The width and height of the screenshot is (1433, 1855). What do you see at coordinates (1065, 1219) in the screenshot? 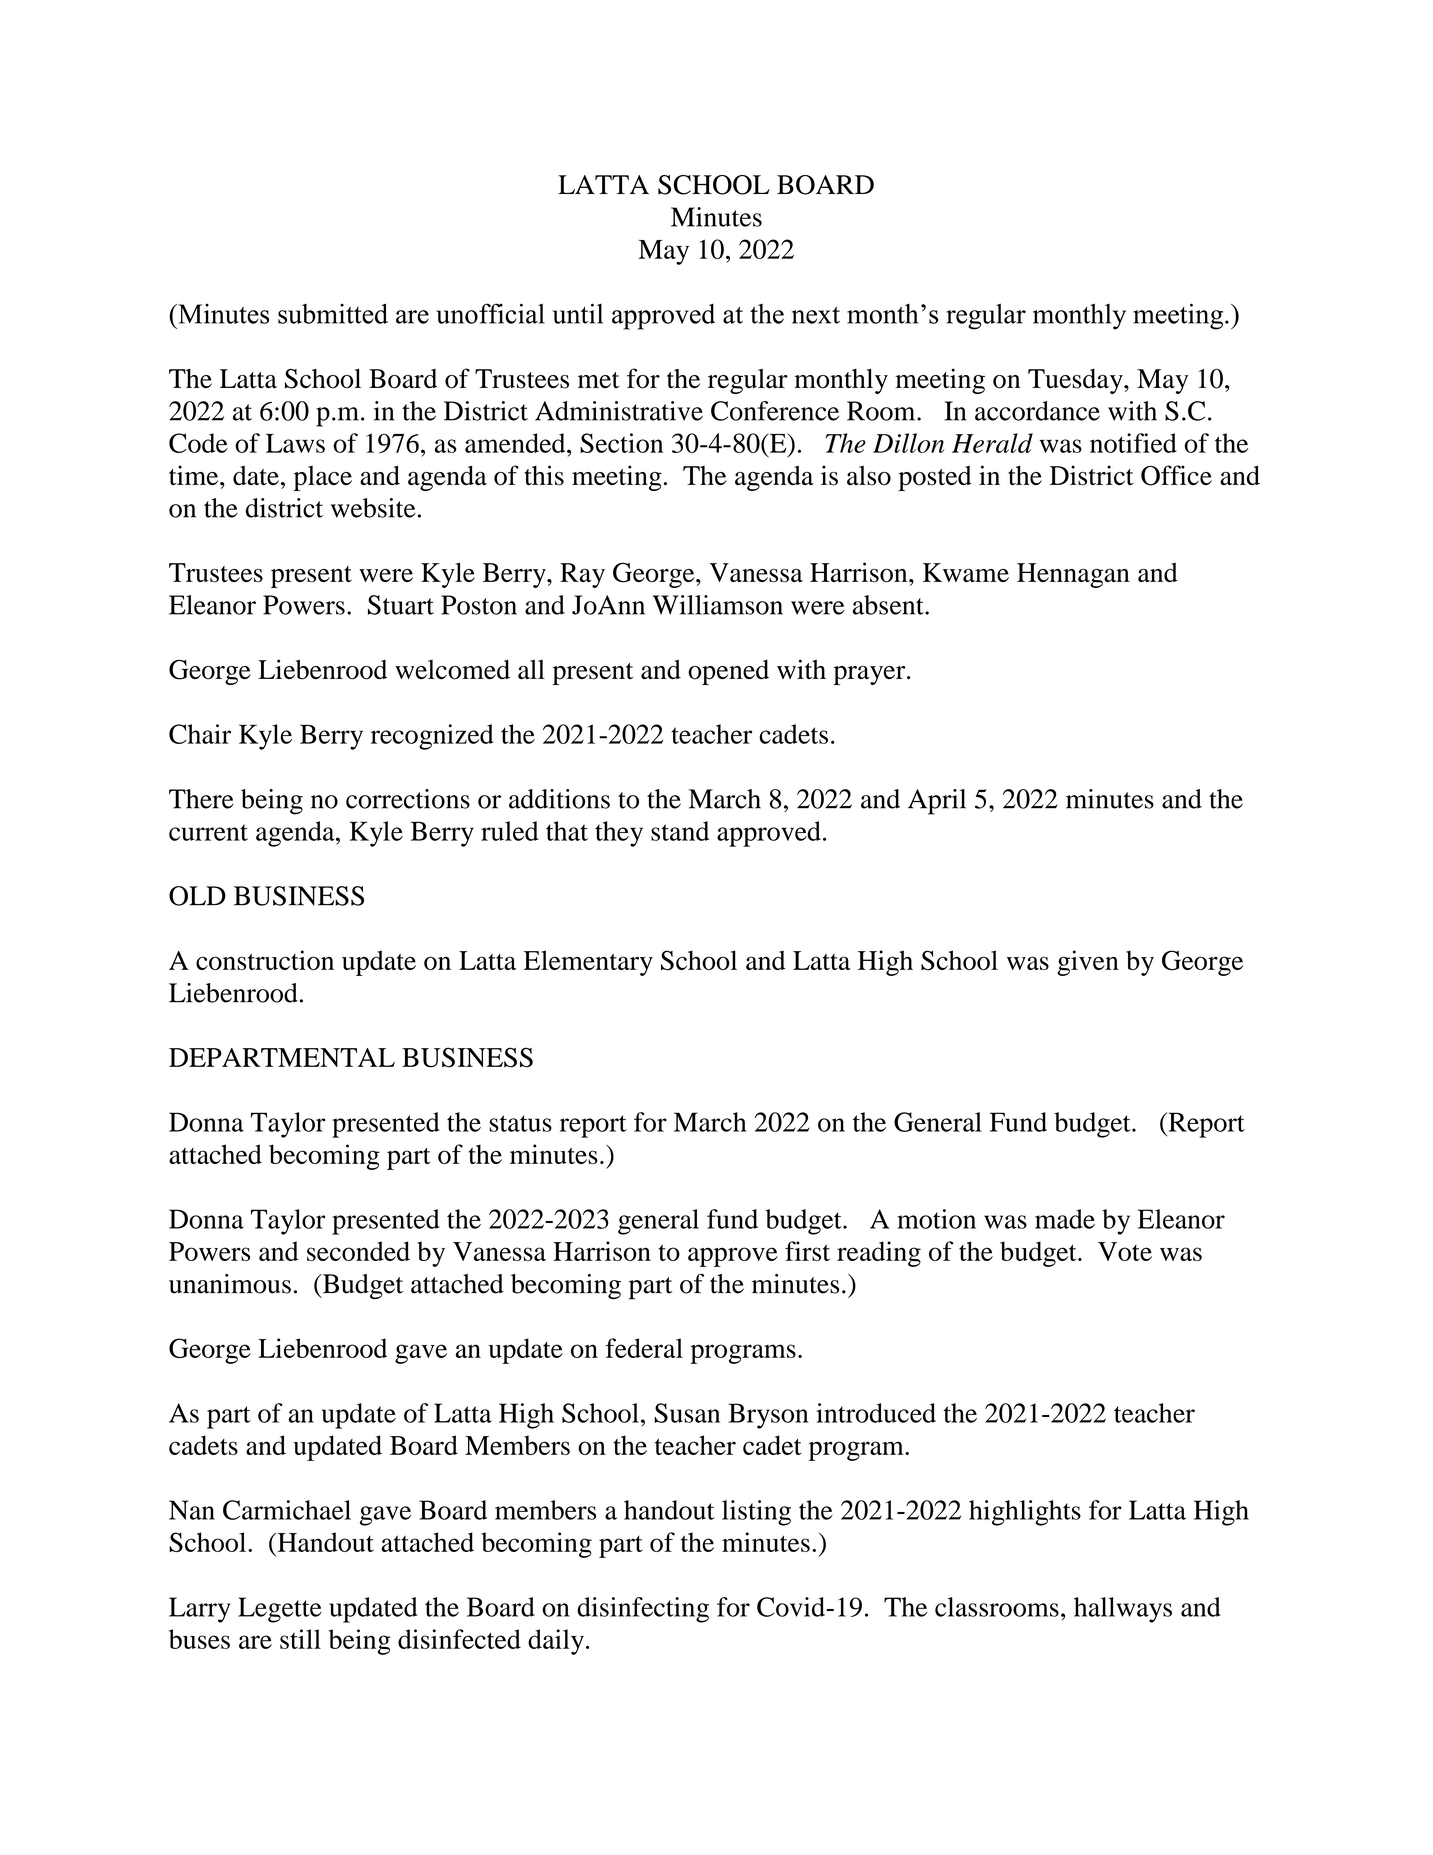
I see `made` at bounding box center [1065, 1219].
